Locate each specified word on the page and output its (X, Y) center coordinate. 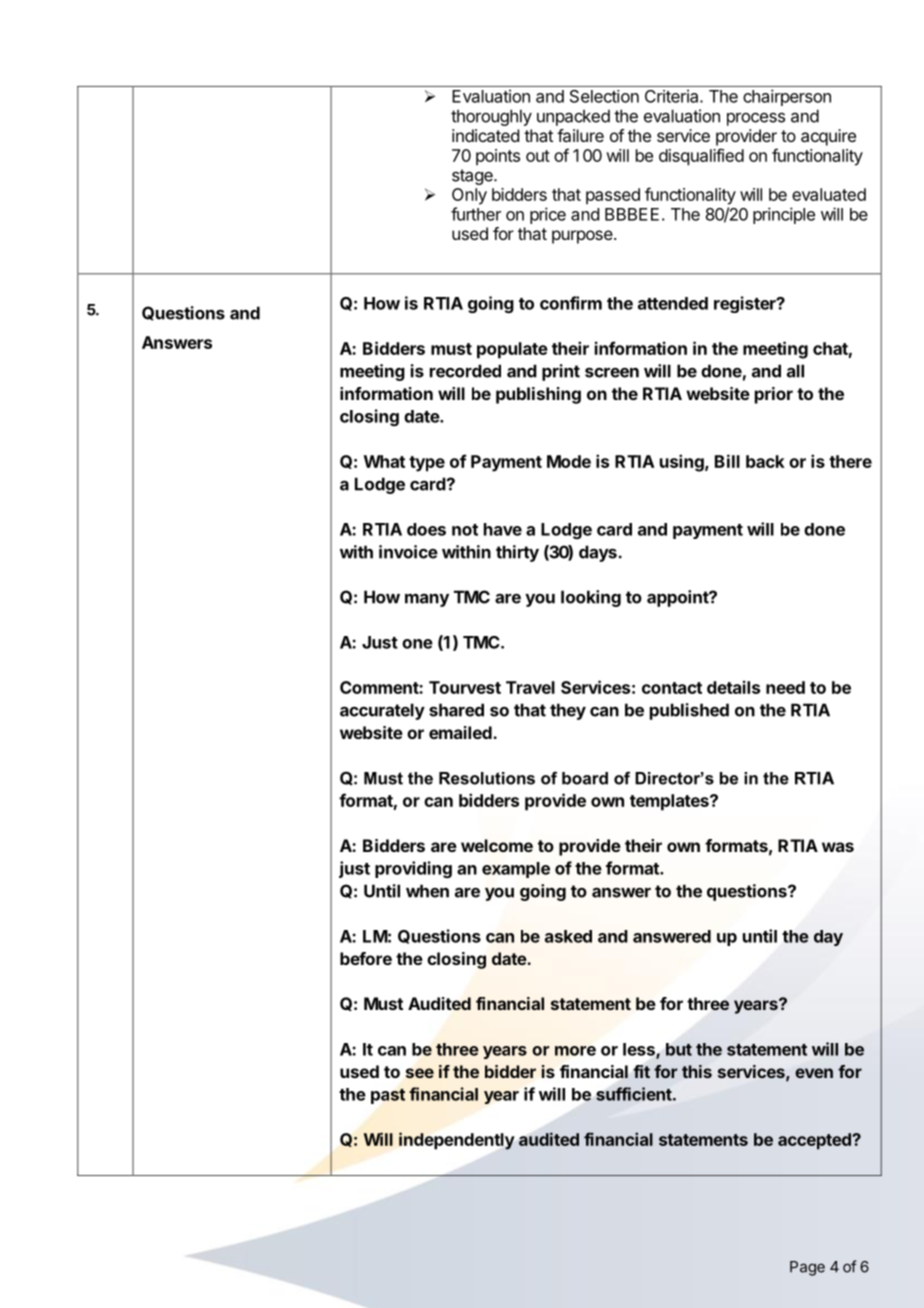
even (814, 1073)
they (568, 711)
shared (456, 710)
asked (568, 936)
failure (580, 135)
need (785, 687)
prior (774, 395)
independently (457, 1141)
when (427, 891)
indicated (485, 135)
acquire (828, 137)
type (427, 464)
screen (612, 372)
